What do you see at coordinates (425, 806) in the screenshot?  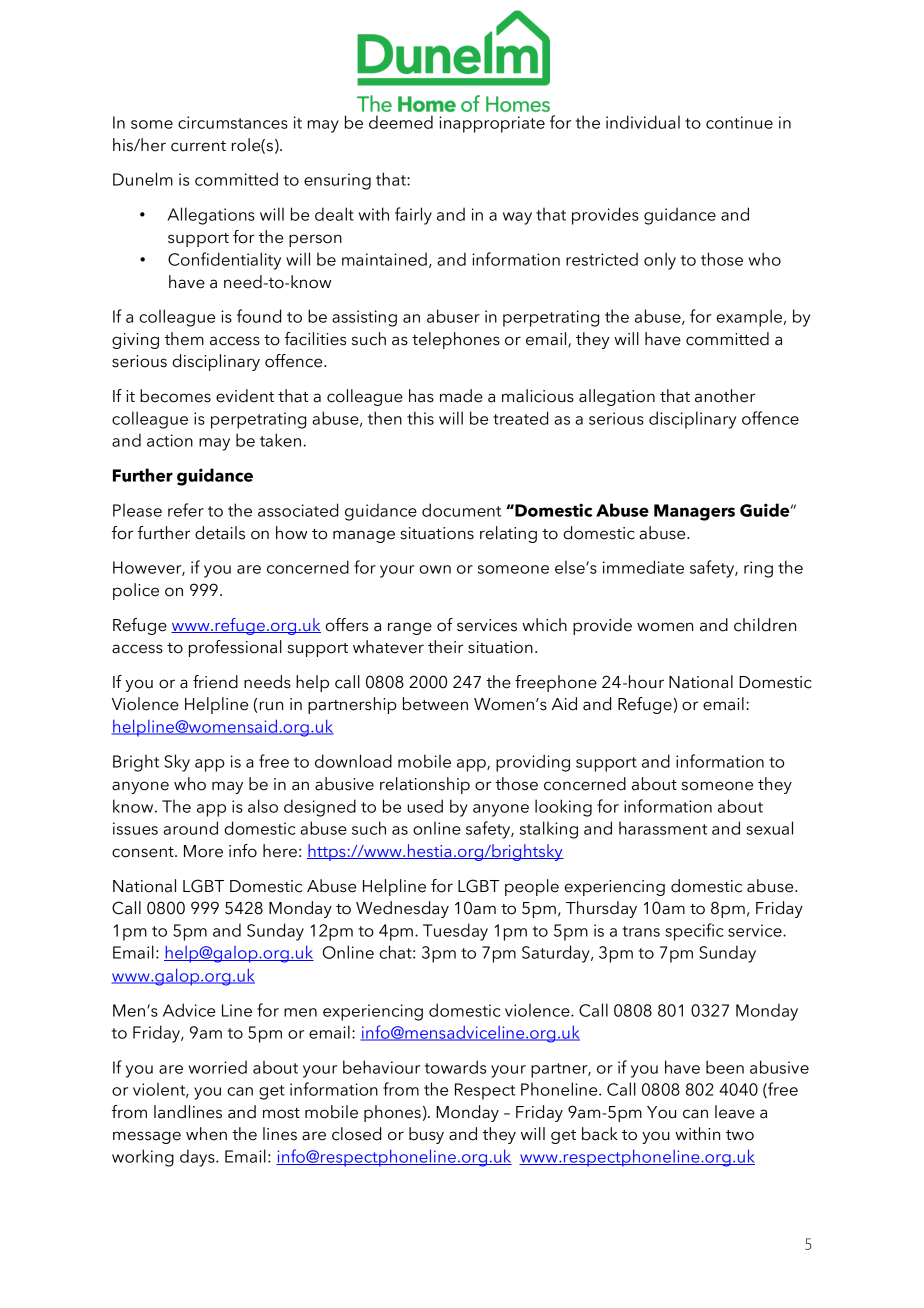 I see `used` at bounding box center [425, 806].
